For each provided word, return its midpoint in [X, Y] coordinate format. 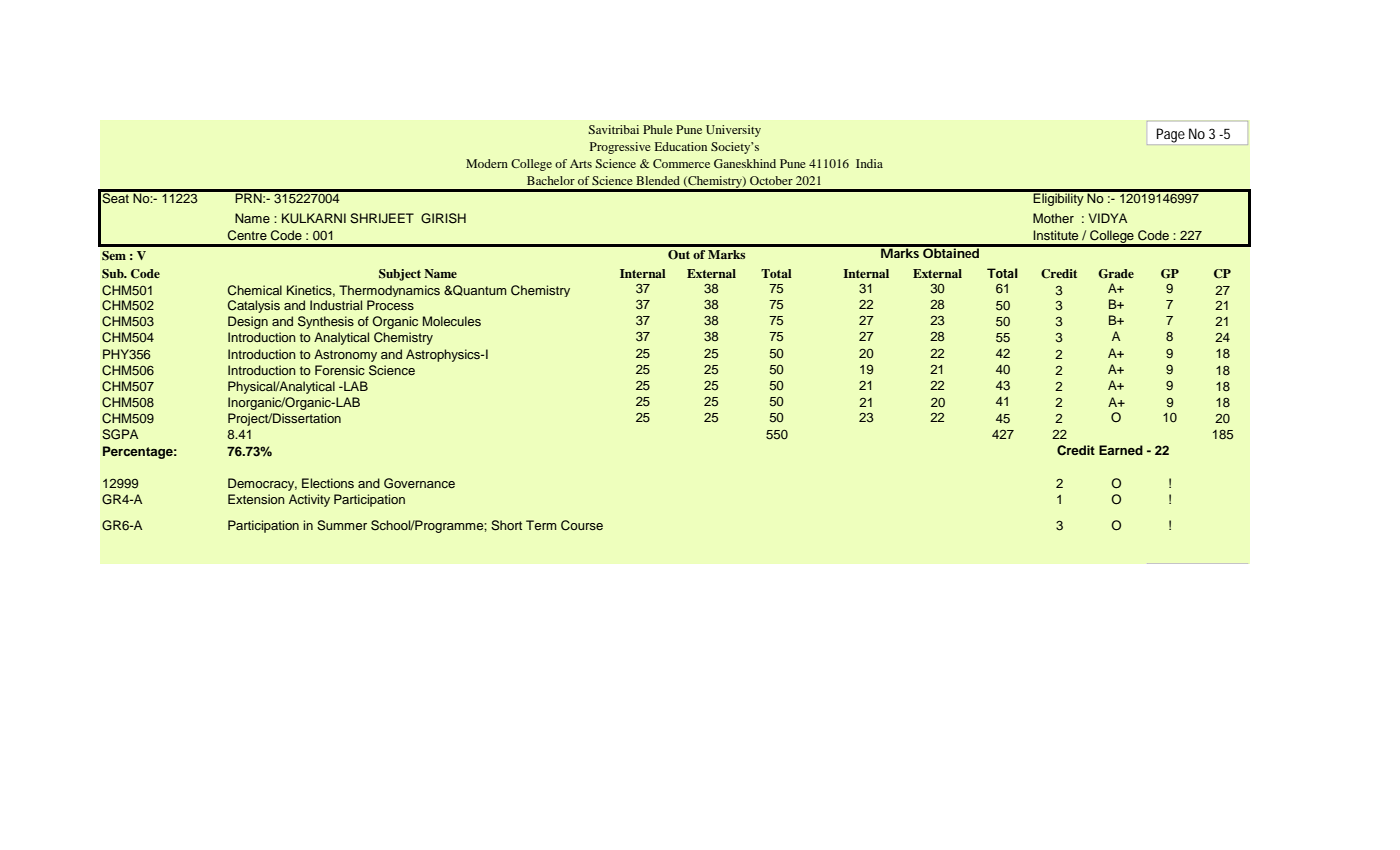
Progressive [620, 148]
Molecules [452, 321]
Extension [256, 499]
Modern [487, 163]
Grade [1116, 274]
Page [1171, 135]
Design [248, 322]
